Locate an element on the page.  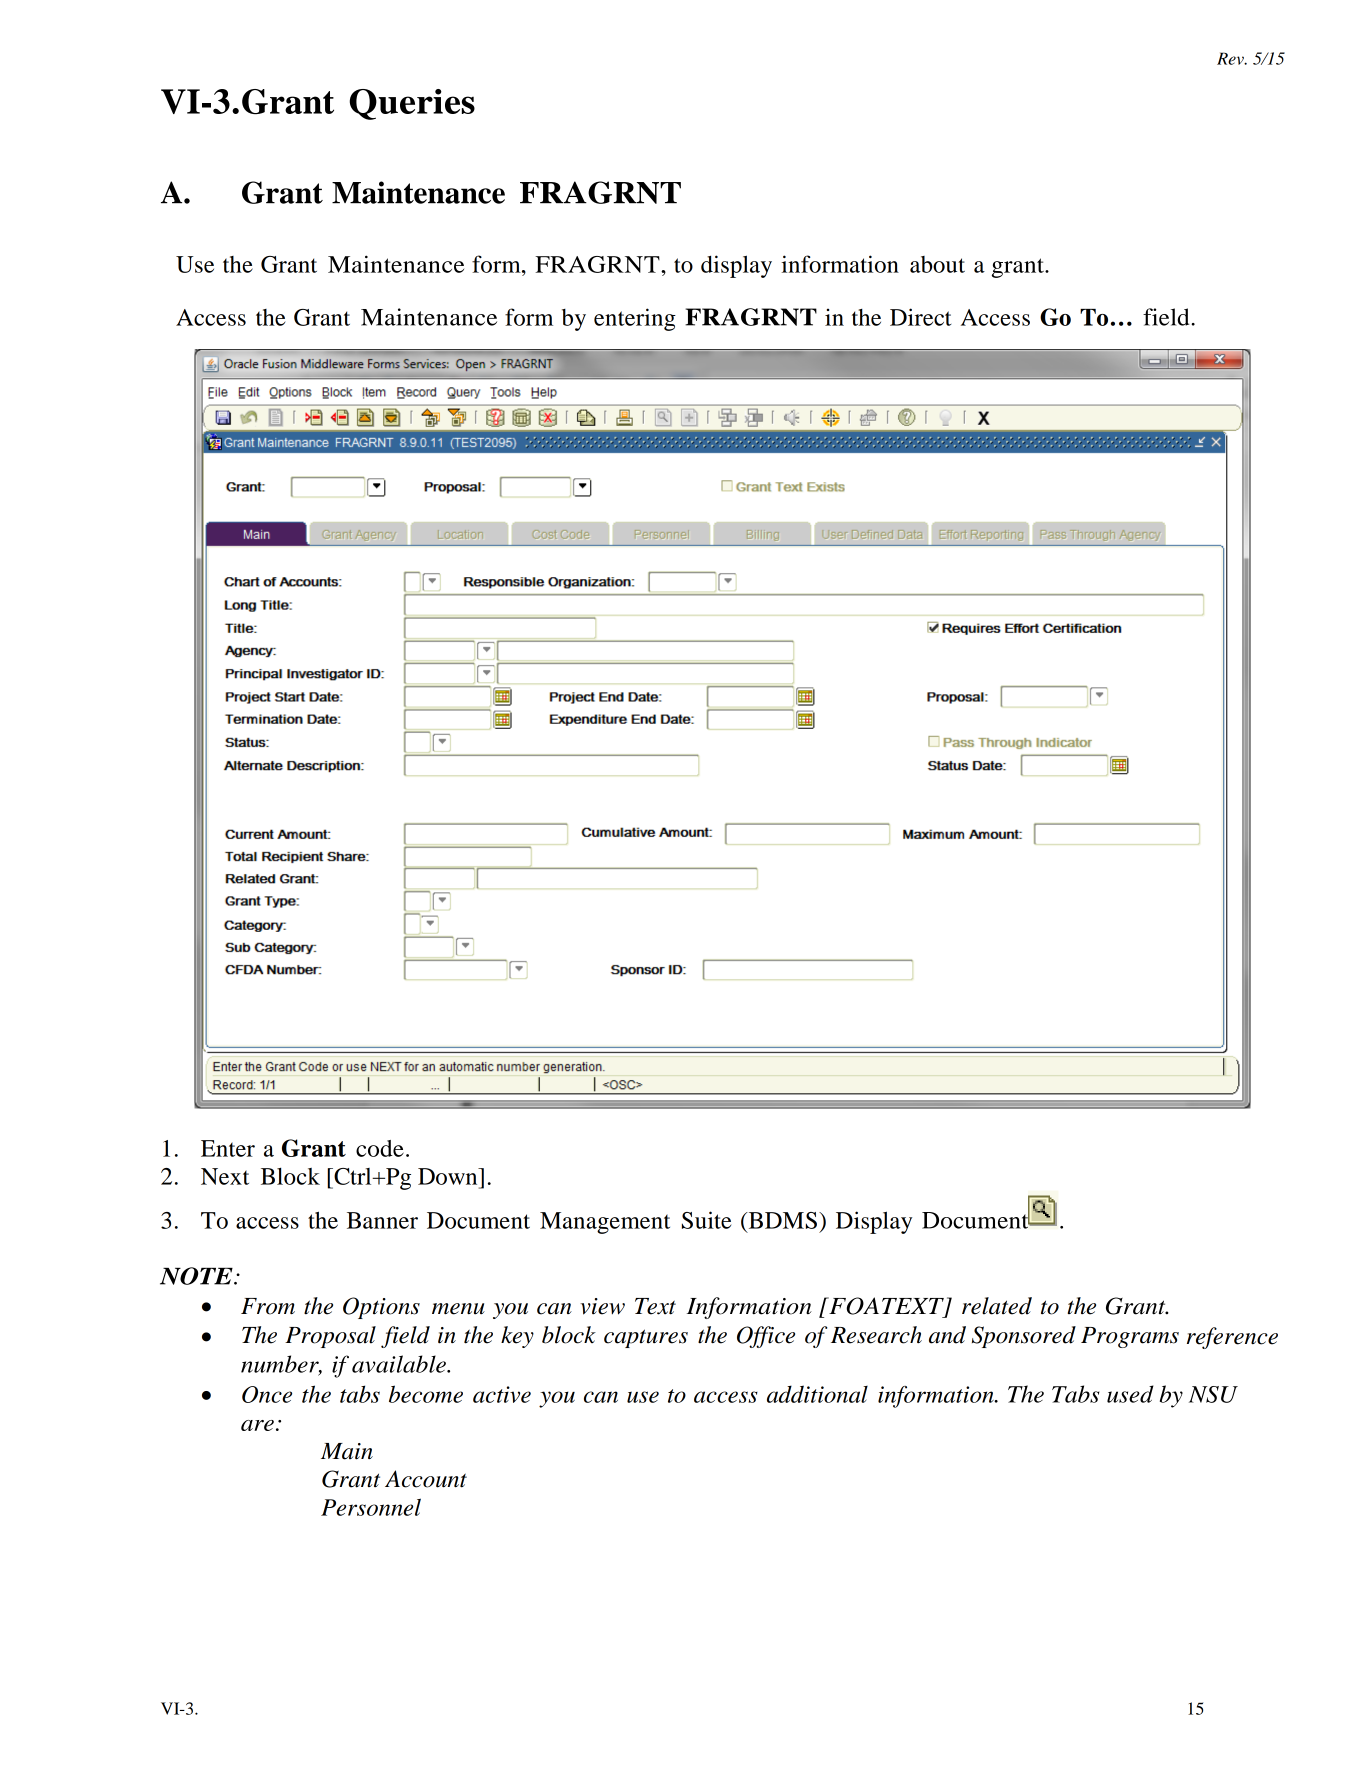
Direct is located at coordinates (920, 317).
